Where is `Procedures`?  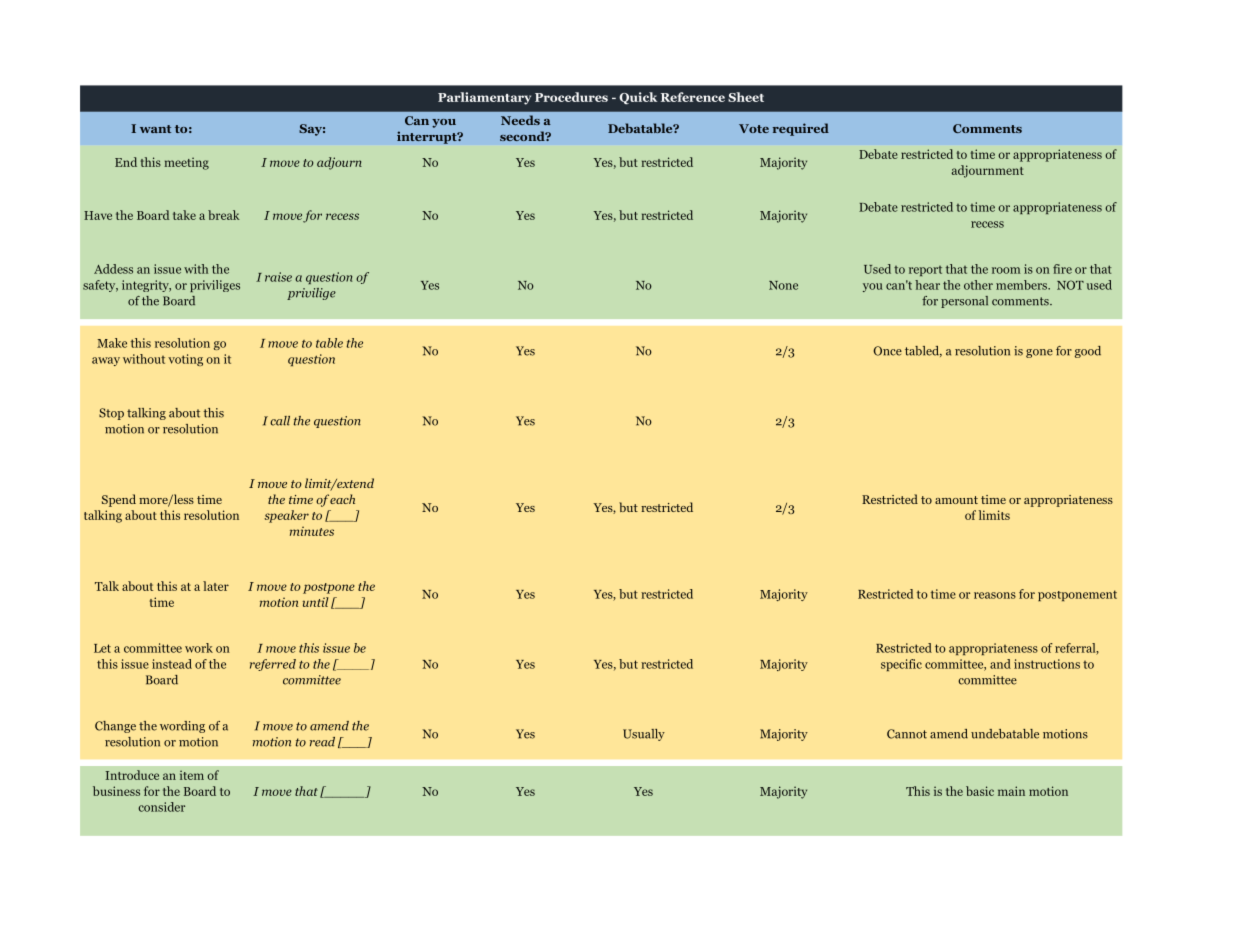
Procedures is located at coordinates (571, 97).
